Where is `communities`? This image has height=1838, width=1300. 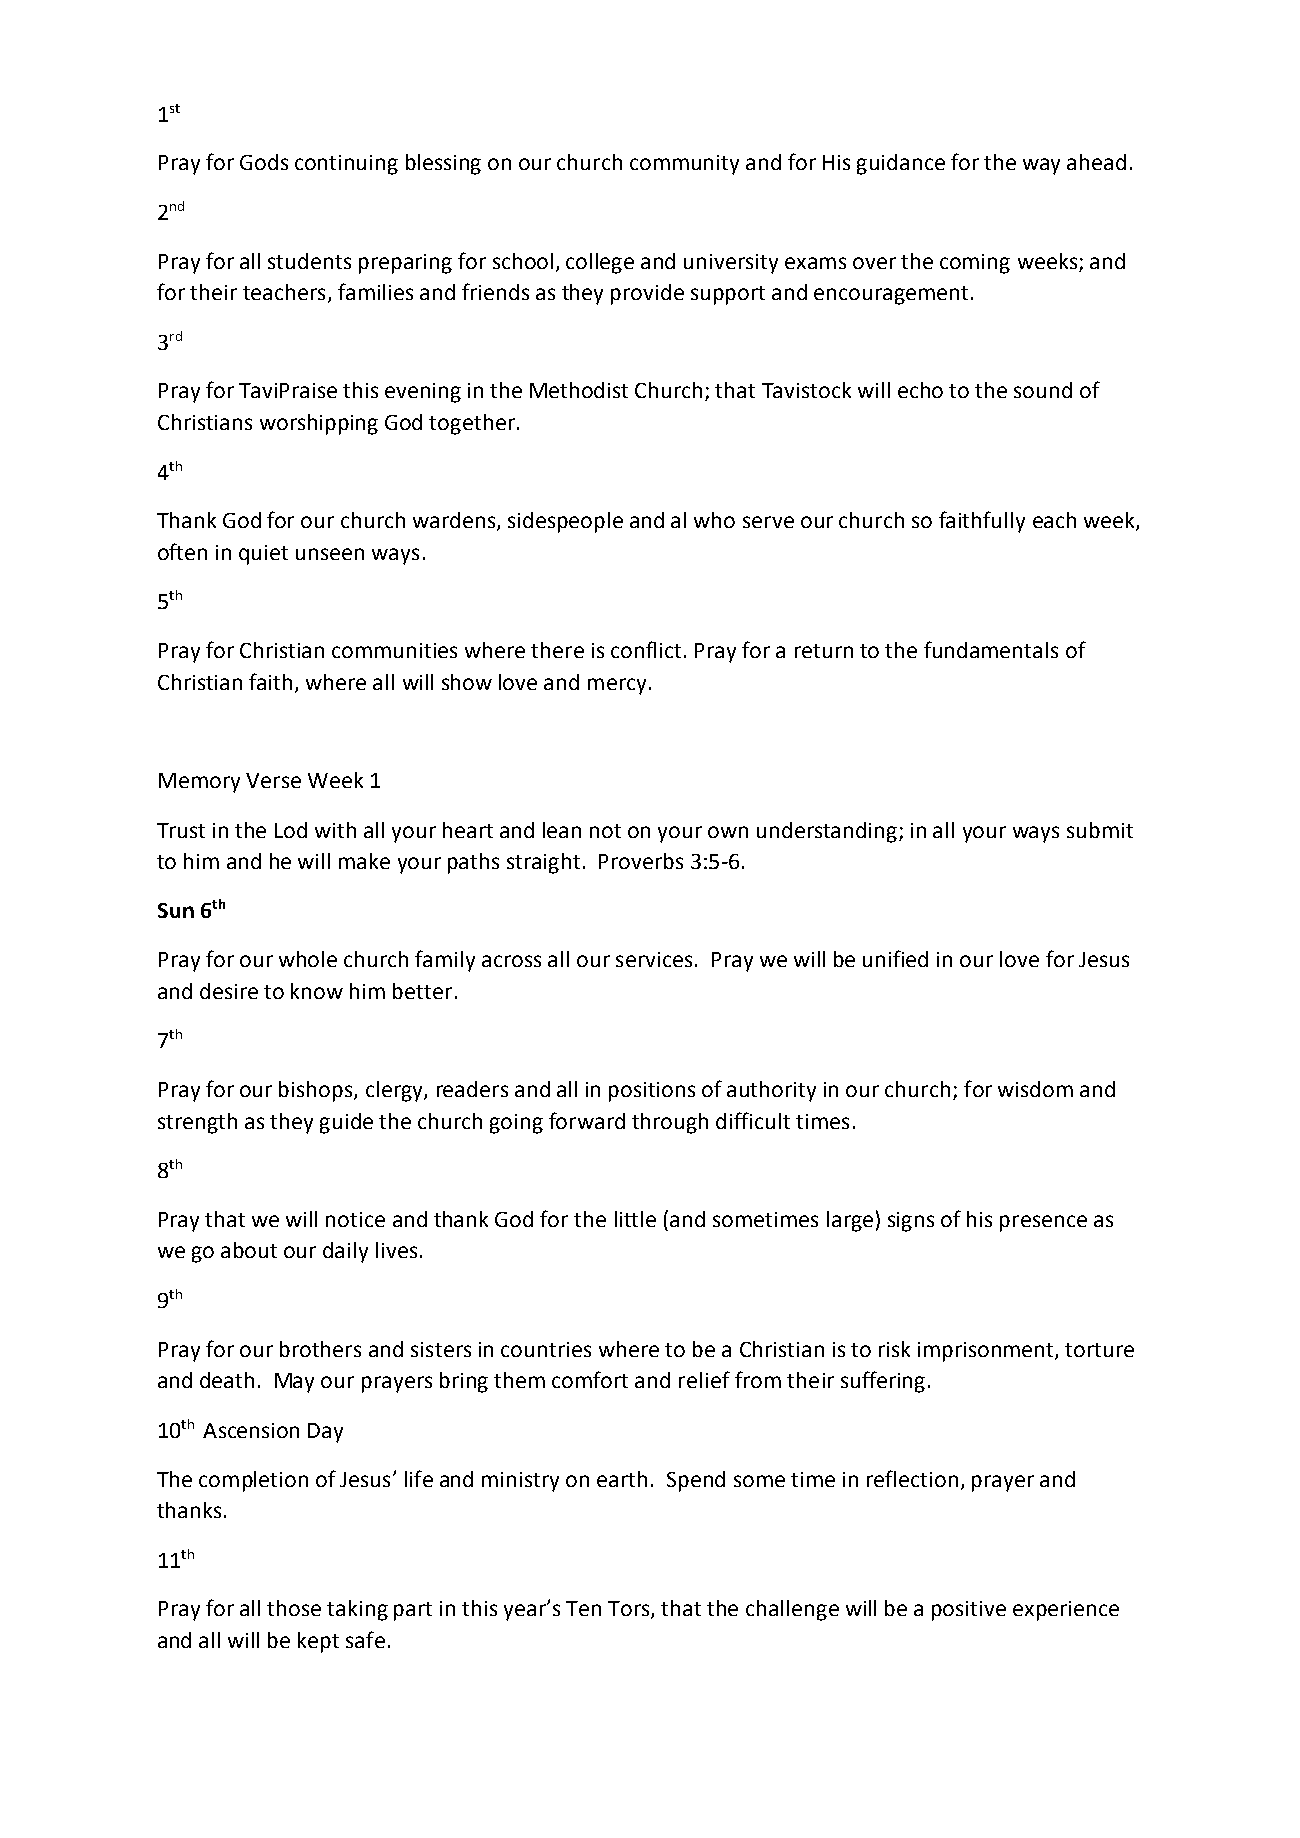 communities is located at coordinates (394, 650).
